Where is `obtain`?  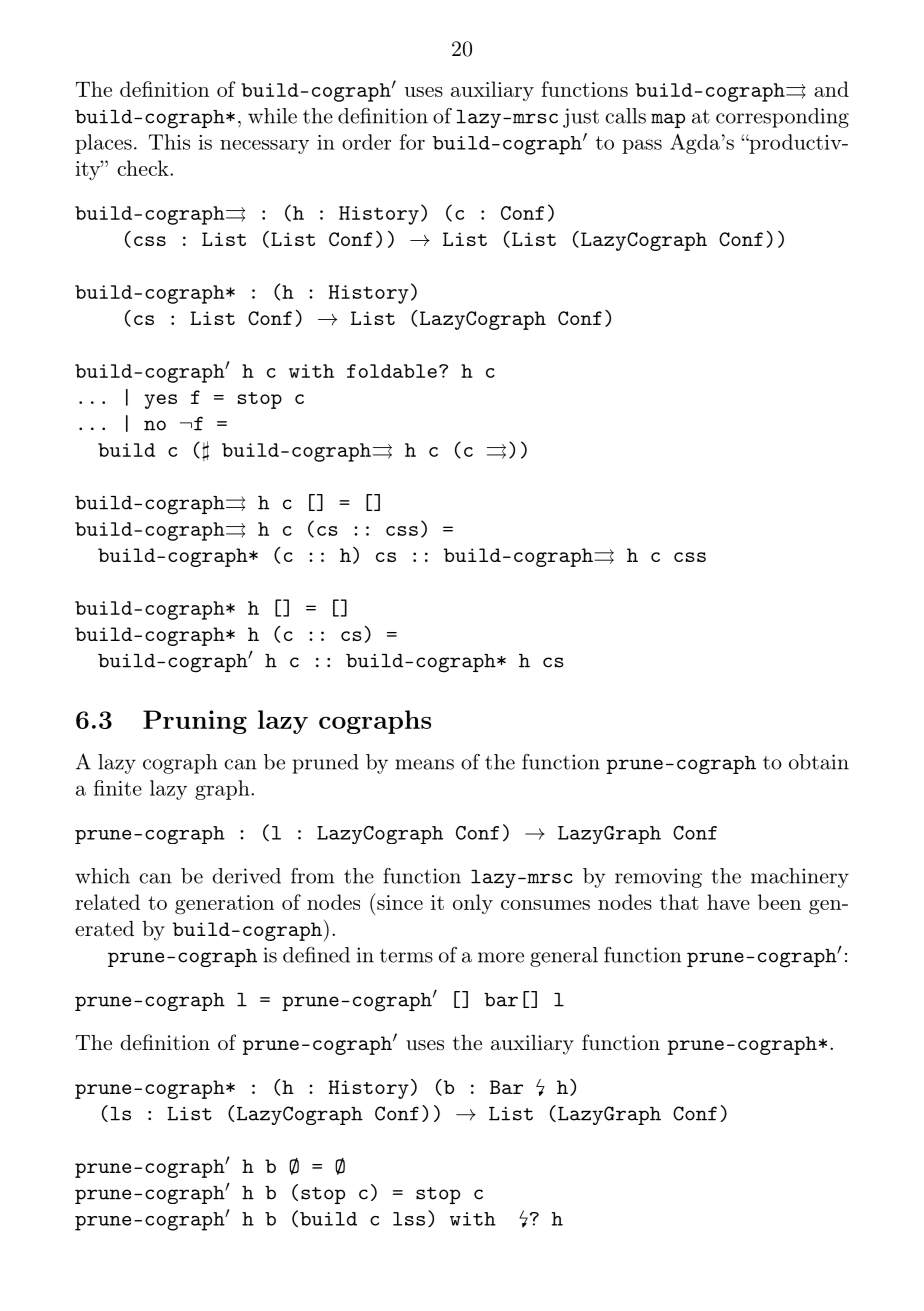 obtain is located at coordinates (819, 762).
